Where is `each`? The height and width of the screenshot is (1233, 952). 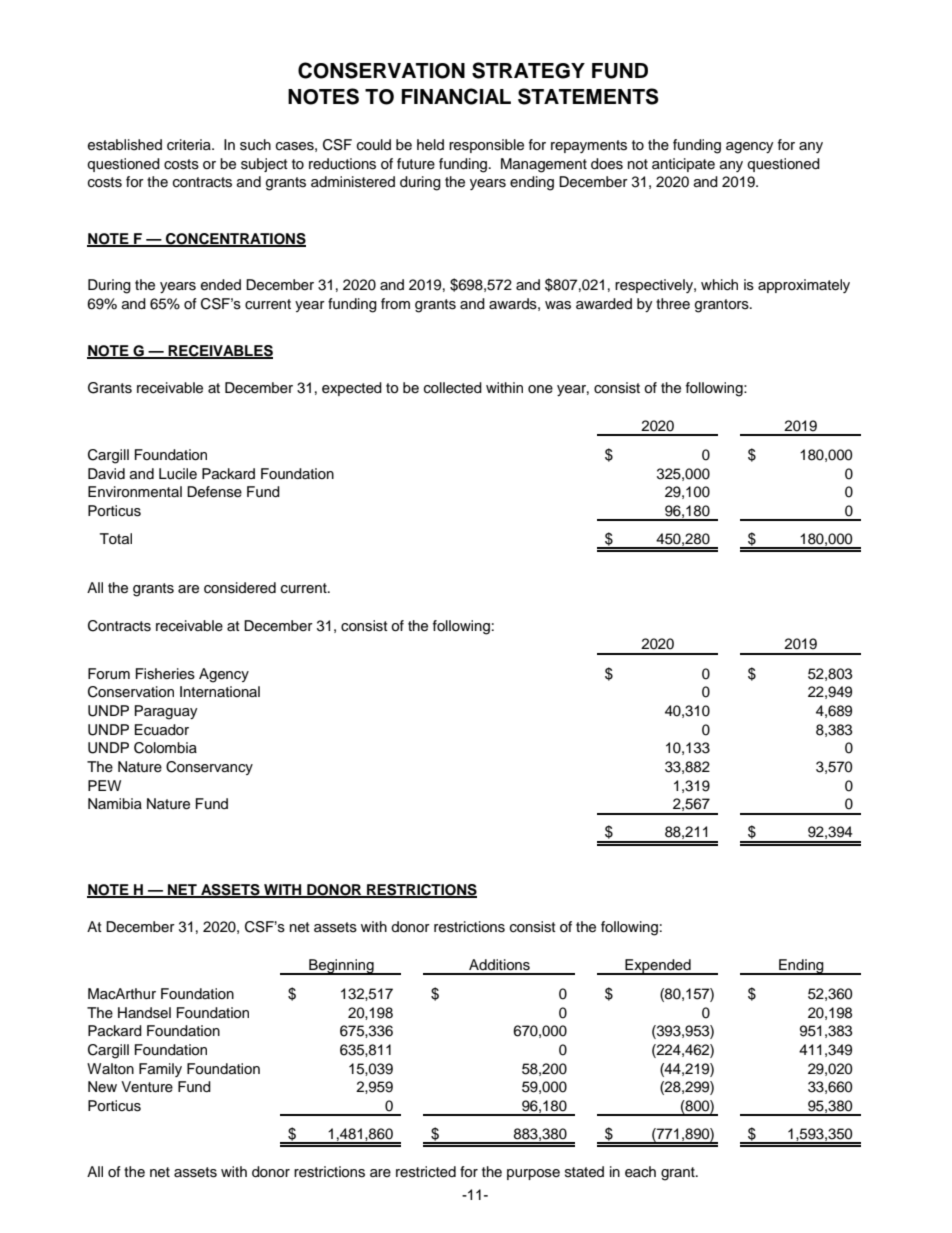
each is located at coordinates (640, 1172).
